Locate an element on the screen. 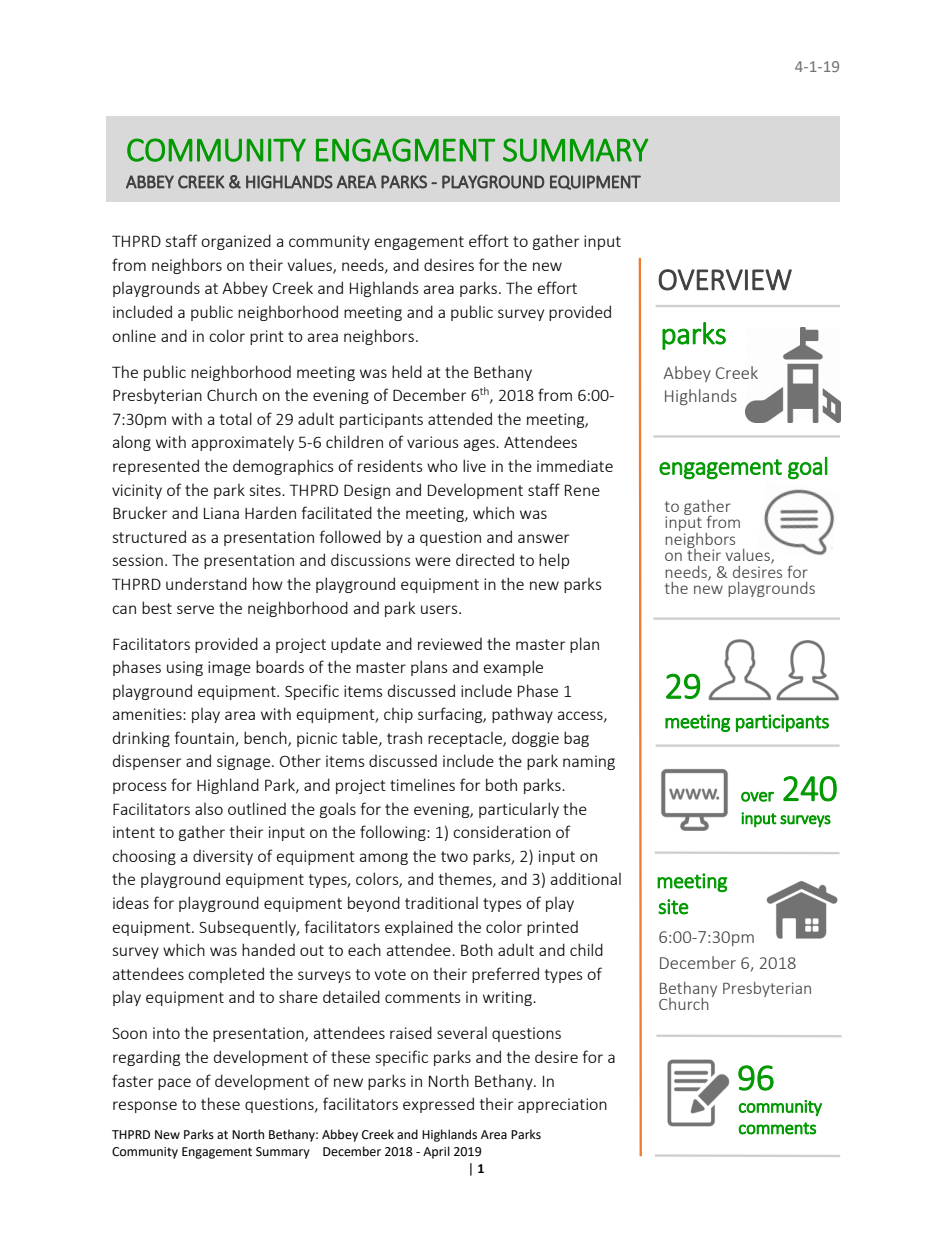  represented is located at coordinates (156, 467).
